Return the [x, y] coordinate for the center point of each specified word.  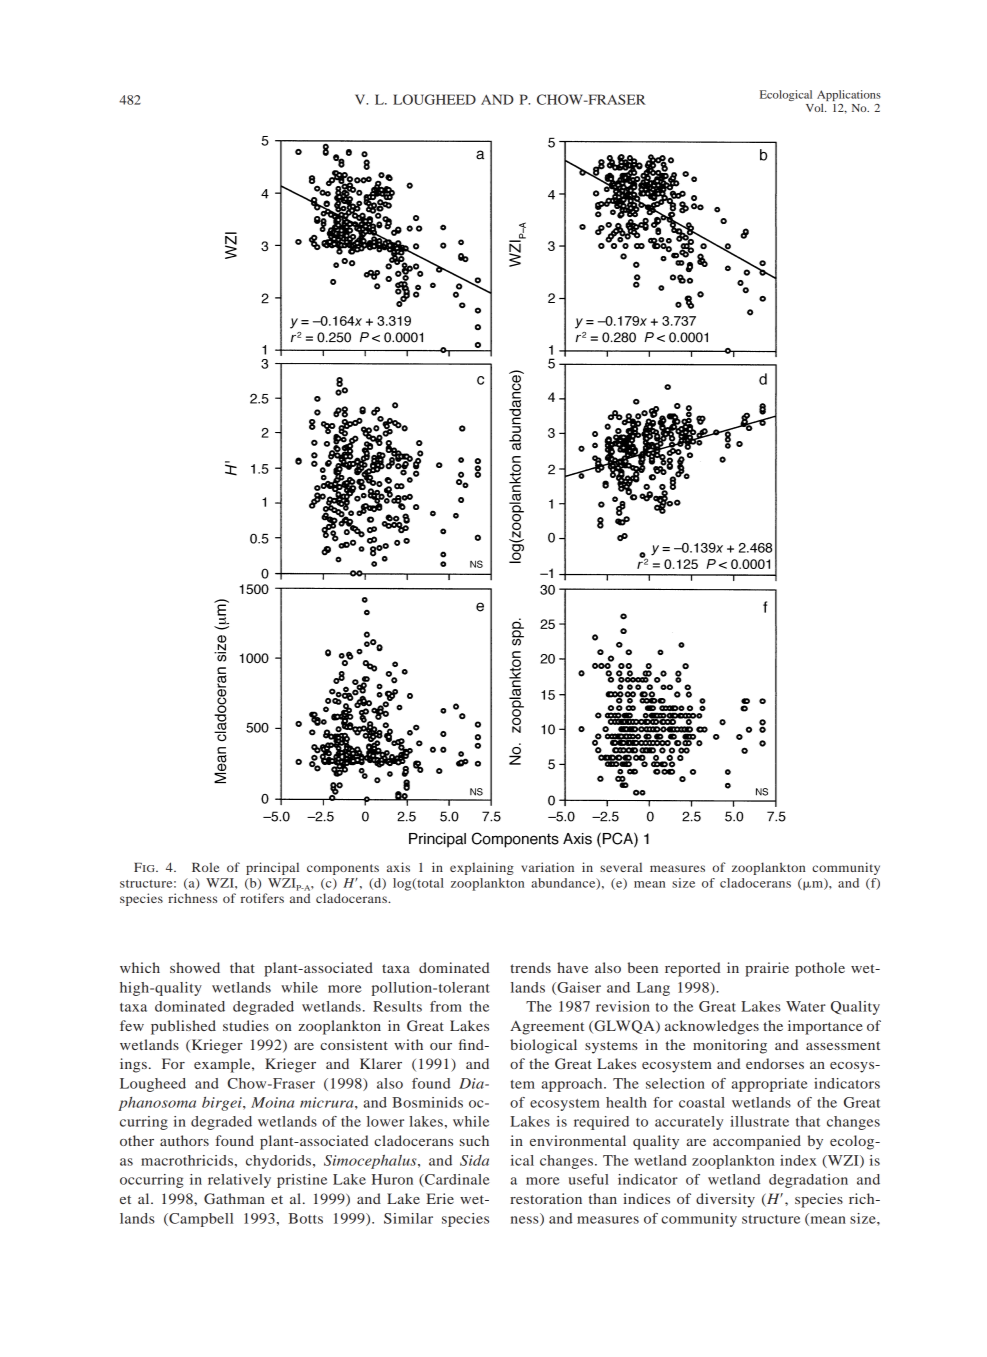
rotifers [262, 898]
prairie [767, 969]
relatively [239, 1181]
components [343, 869]
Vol [816, 108]
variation [547, 867]
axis [398, 867]
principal [272, 868]
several [621, 867]
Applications [849, 95]
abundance [564, 884]
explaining [482, 868]
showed [195, 967]
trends [530, 967]
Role [205, 867]
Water [806, 1006]
